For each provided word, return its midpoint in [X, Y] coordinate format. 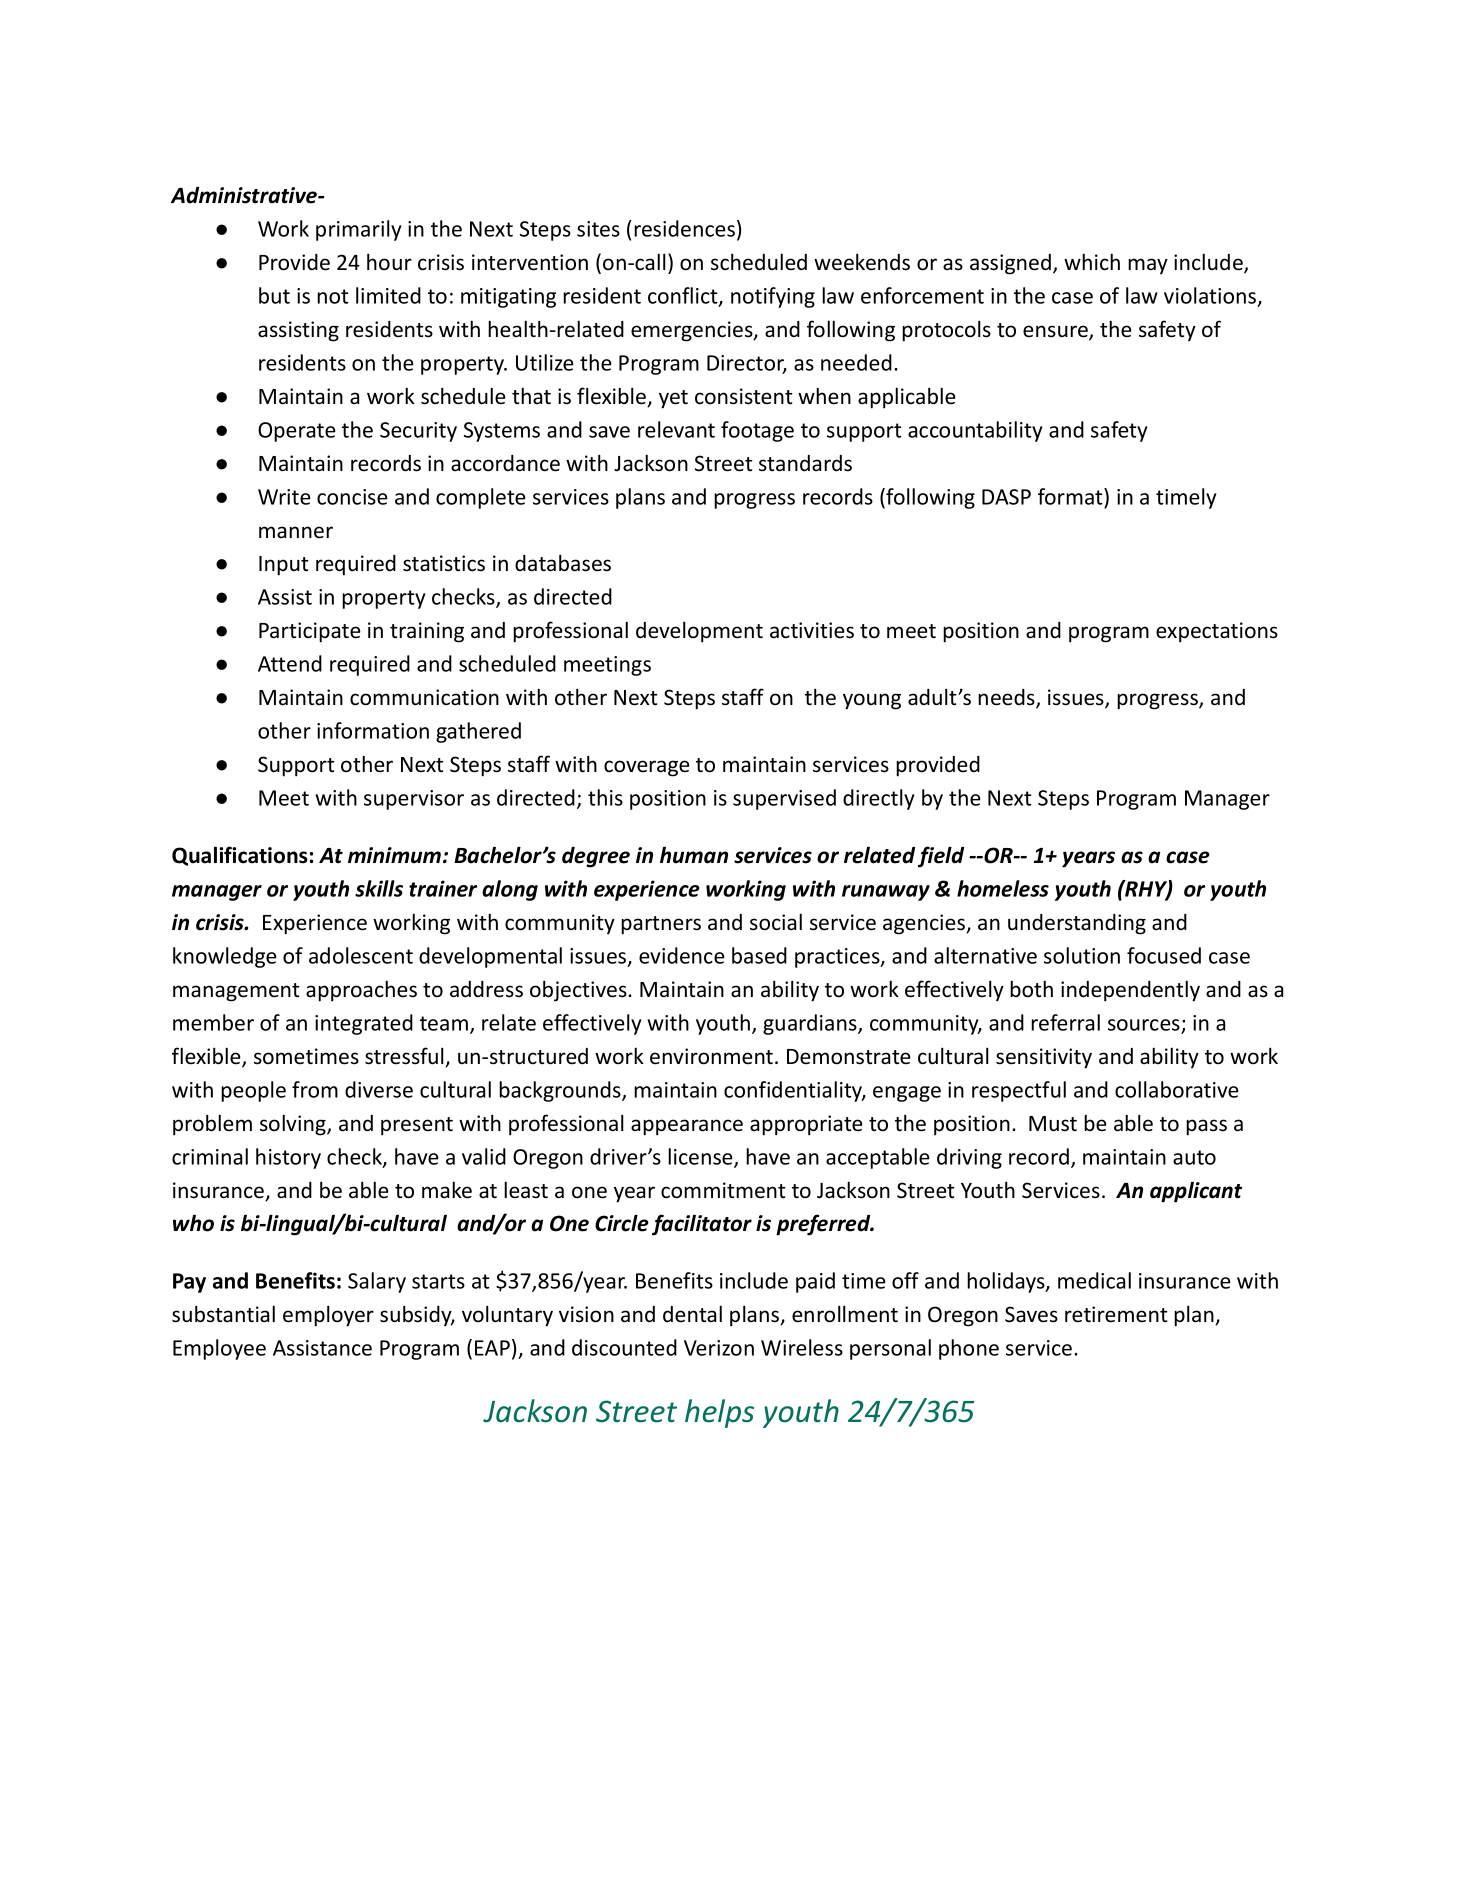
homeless [1003, 888]
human [694, 855]
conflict [684, 296]
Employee [219, 1349]
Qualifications [240, 856]
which [1092, 262]
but [274, 295]
